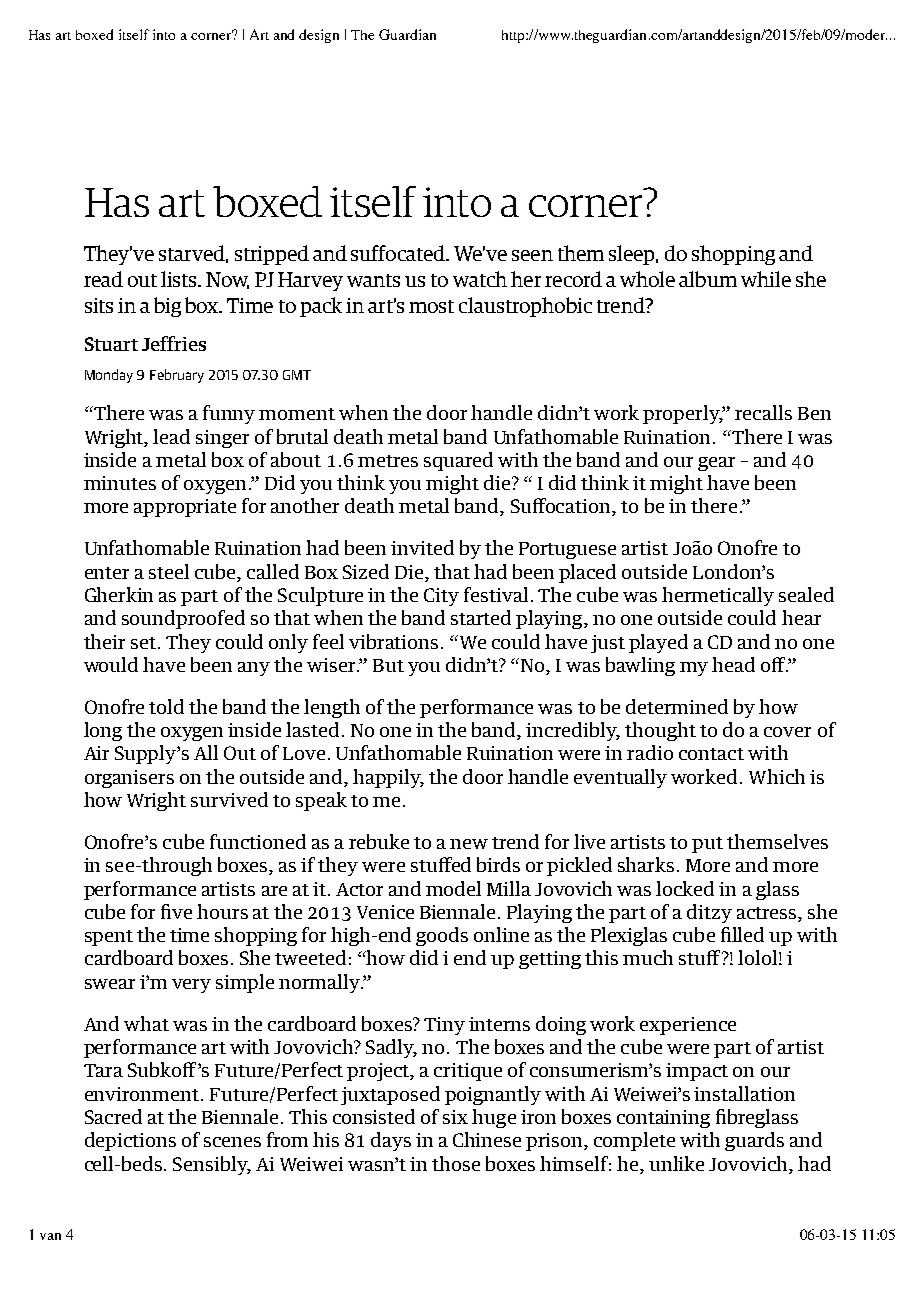 The image size is (924, 1308). What do you see at coordinates (180, 279) in the screenshot?
I see `lists` at bounding box center [180, 279].
